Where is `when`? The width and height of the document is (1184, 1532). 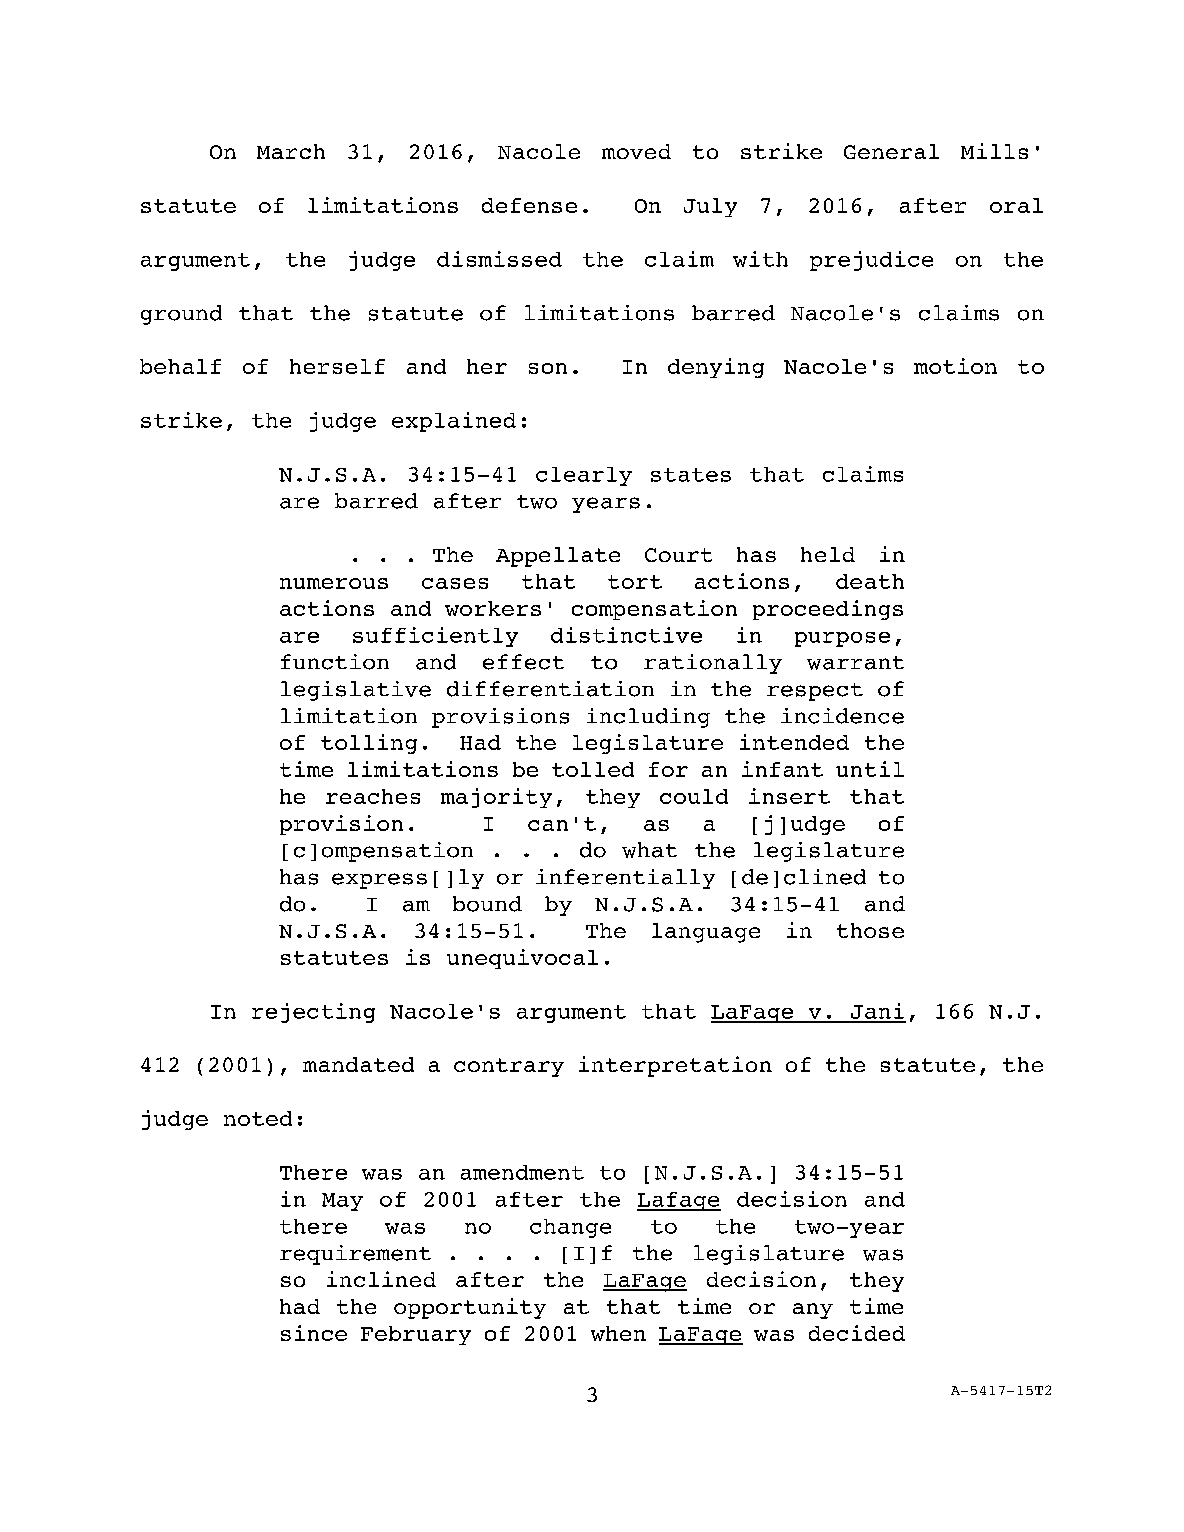 when is located at coordinates (618, 1333).
